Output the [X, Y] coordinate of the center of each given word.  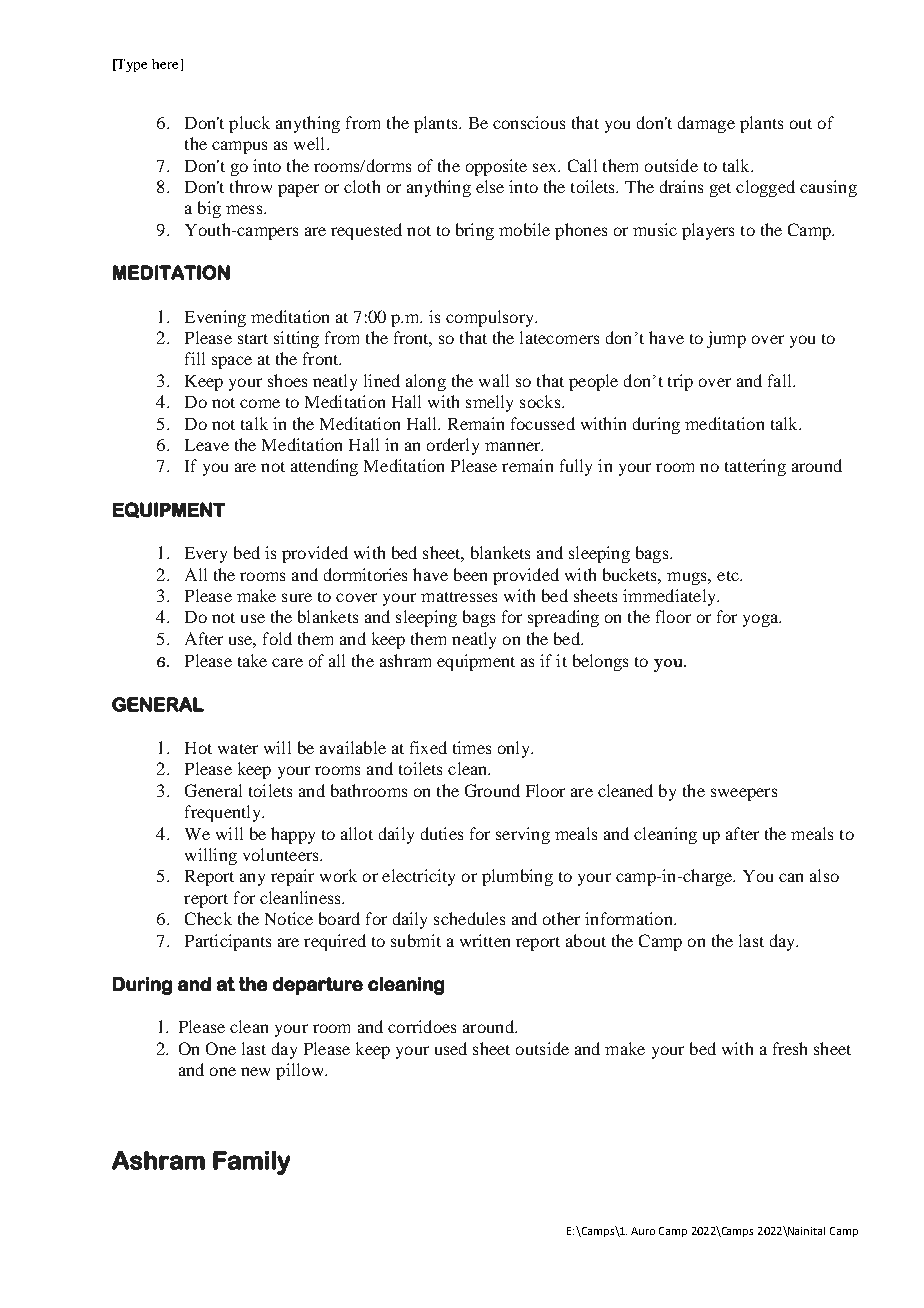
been [470, 574]
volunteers [282, 854]
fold [277, 638]
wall [494, 380]
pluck [249, 124]
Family [251, 1163]
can [791, 877]
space [232, 362]
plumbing [517, 877]
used [451, 1048]
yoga [762, 620]
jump [726, 339]
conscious [529, 122]
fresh [790, 1048]
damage [706, 124]
